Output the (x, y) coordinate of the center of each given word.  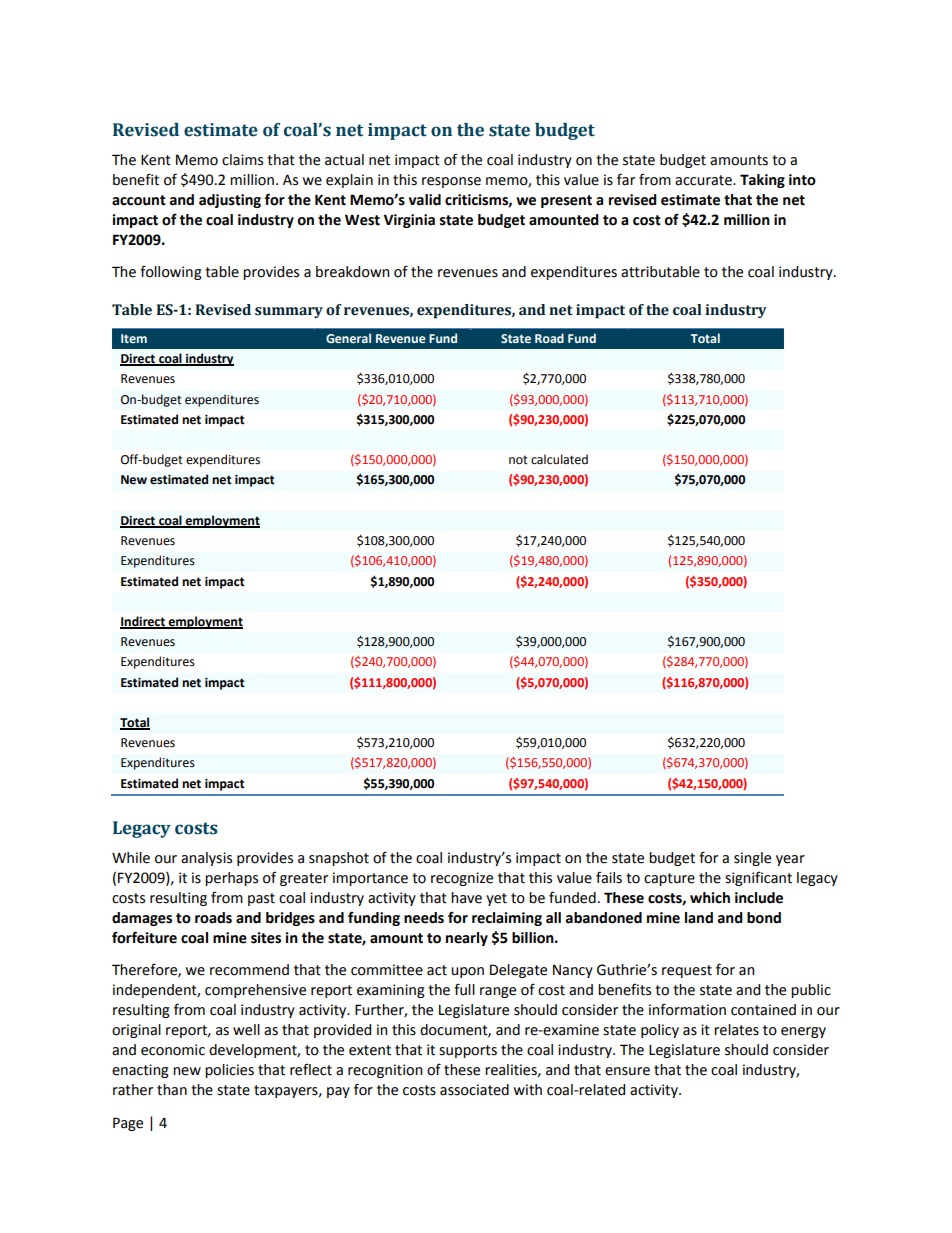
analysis (206, 859)
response (451, 182)
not (518, 460)
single (752, 859)
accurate (704, 180)
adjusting (230, 201)
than (172, 1090)
